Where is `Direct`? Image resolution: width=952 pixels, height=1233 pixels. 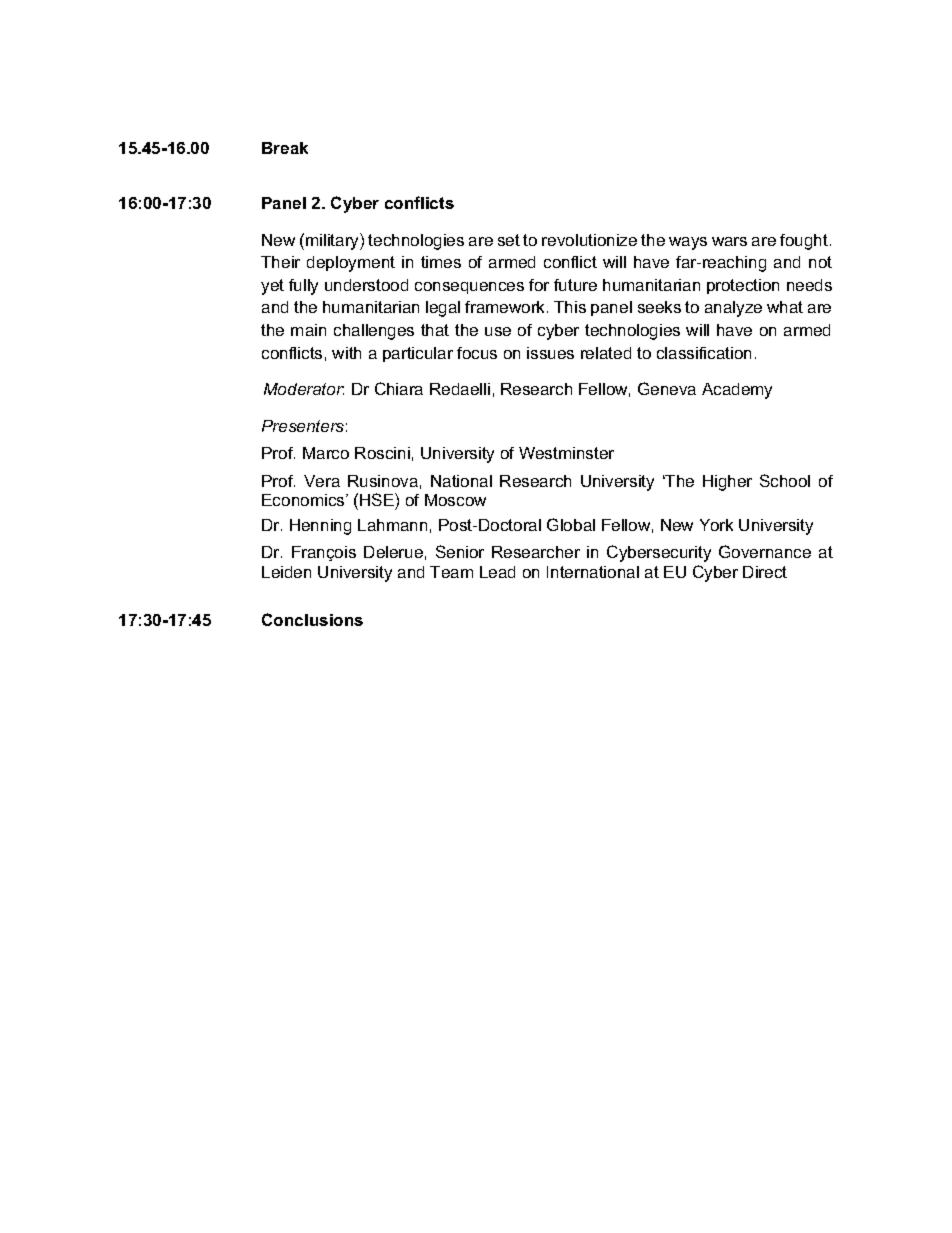 Direct is located at coordinates (765, 572).
